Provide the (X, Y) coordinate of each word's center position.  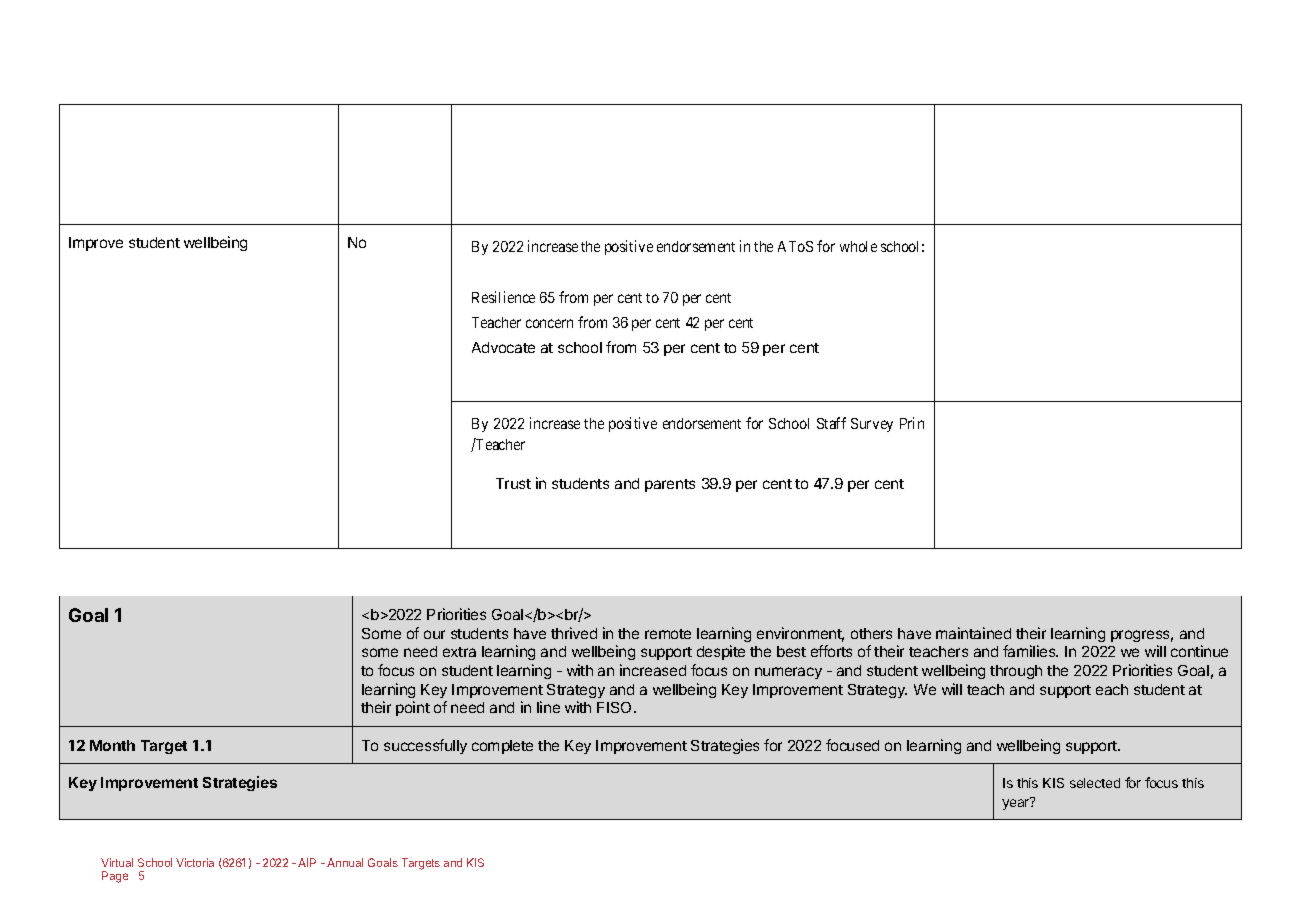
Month (112, 745)
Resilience (503, 297)
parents (670, 485)
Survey (872, 425)
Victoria (195, 862)
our (434, 634)
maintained (973, 633)
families (1030, 651)
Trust (513, 483)
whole (858, 246)
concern (549, 323)
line (548, 707)
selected (1095, 783)
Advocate (503, 347)
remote (668, 634)
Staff (831, 423)
